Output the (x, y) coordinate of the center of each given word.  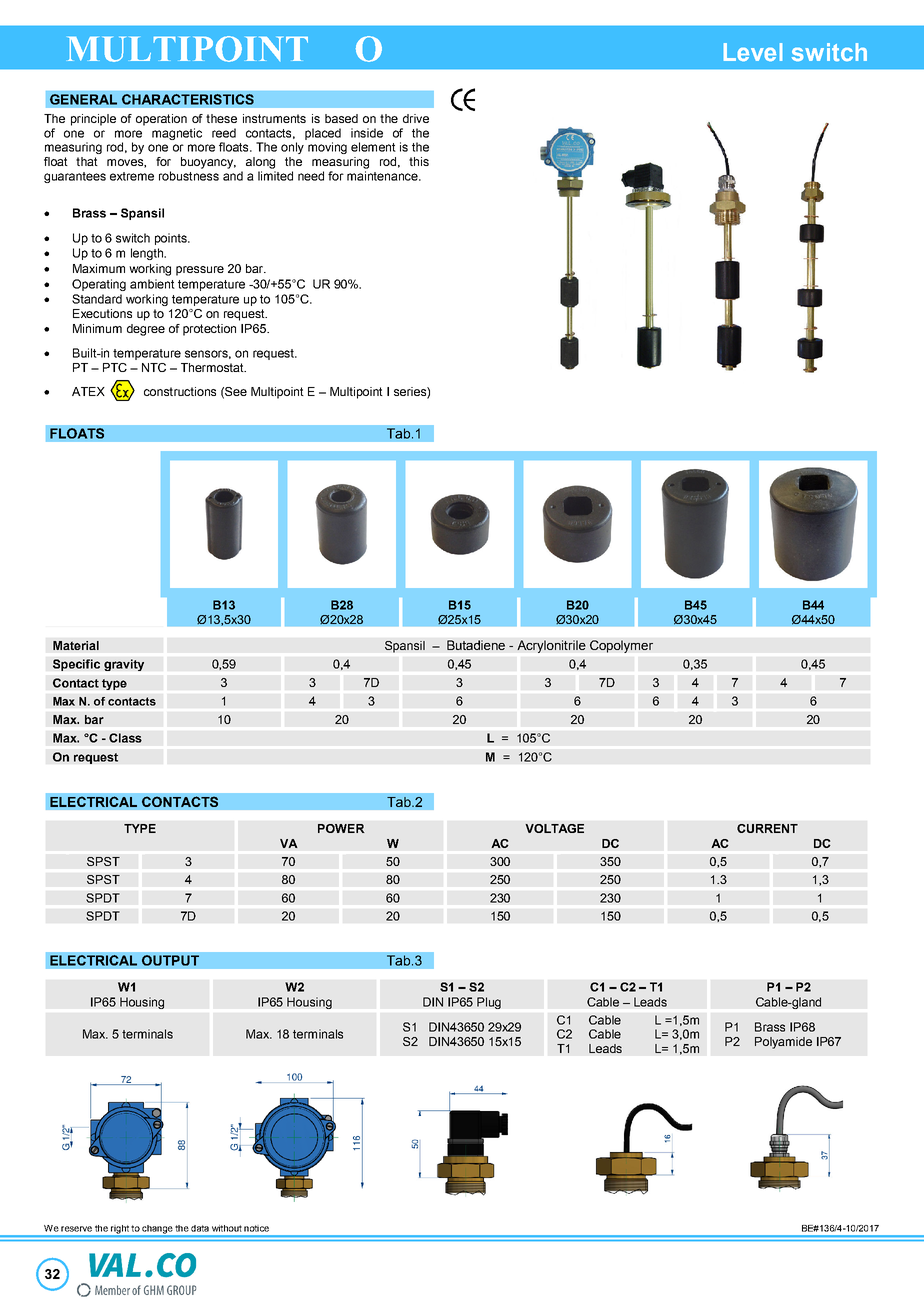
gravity (124, 665)
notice (256, 1228)
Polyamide (783, 1043)
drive (416, 118)
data (200, 1228)
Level (753, 52)
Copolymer (621, 646)
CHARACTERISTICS (188, 99)
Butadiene (476, 645)
